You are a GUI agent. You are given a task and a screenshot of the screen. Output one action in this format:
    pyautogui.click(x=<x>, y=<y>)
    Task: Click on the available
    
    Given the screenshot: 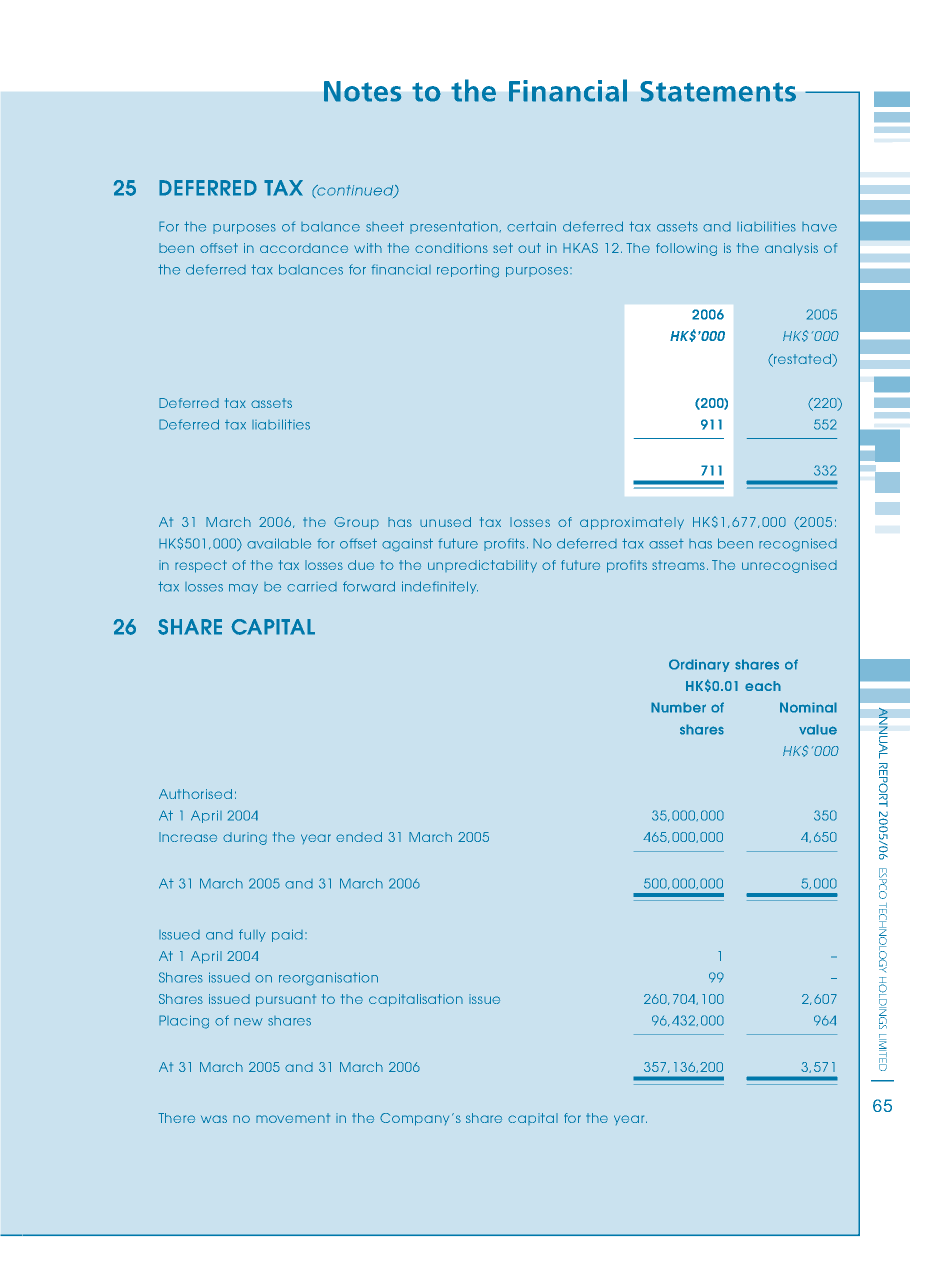 What is the action you would take?
    pyautogui.click(x=279, y=543)
